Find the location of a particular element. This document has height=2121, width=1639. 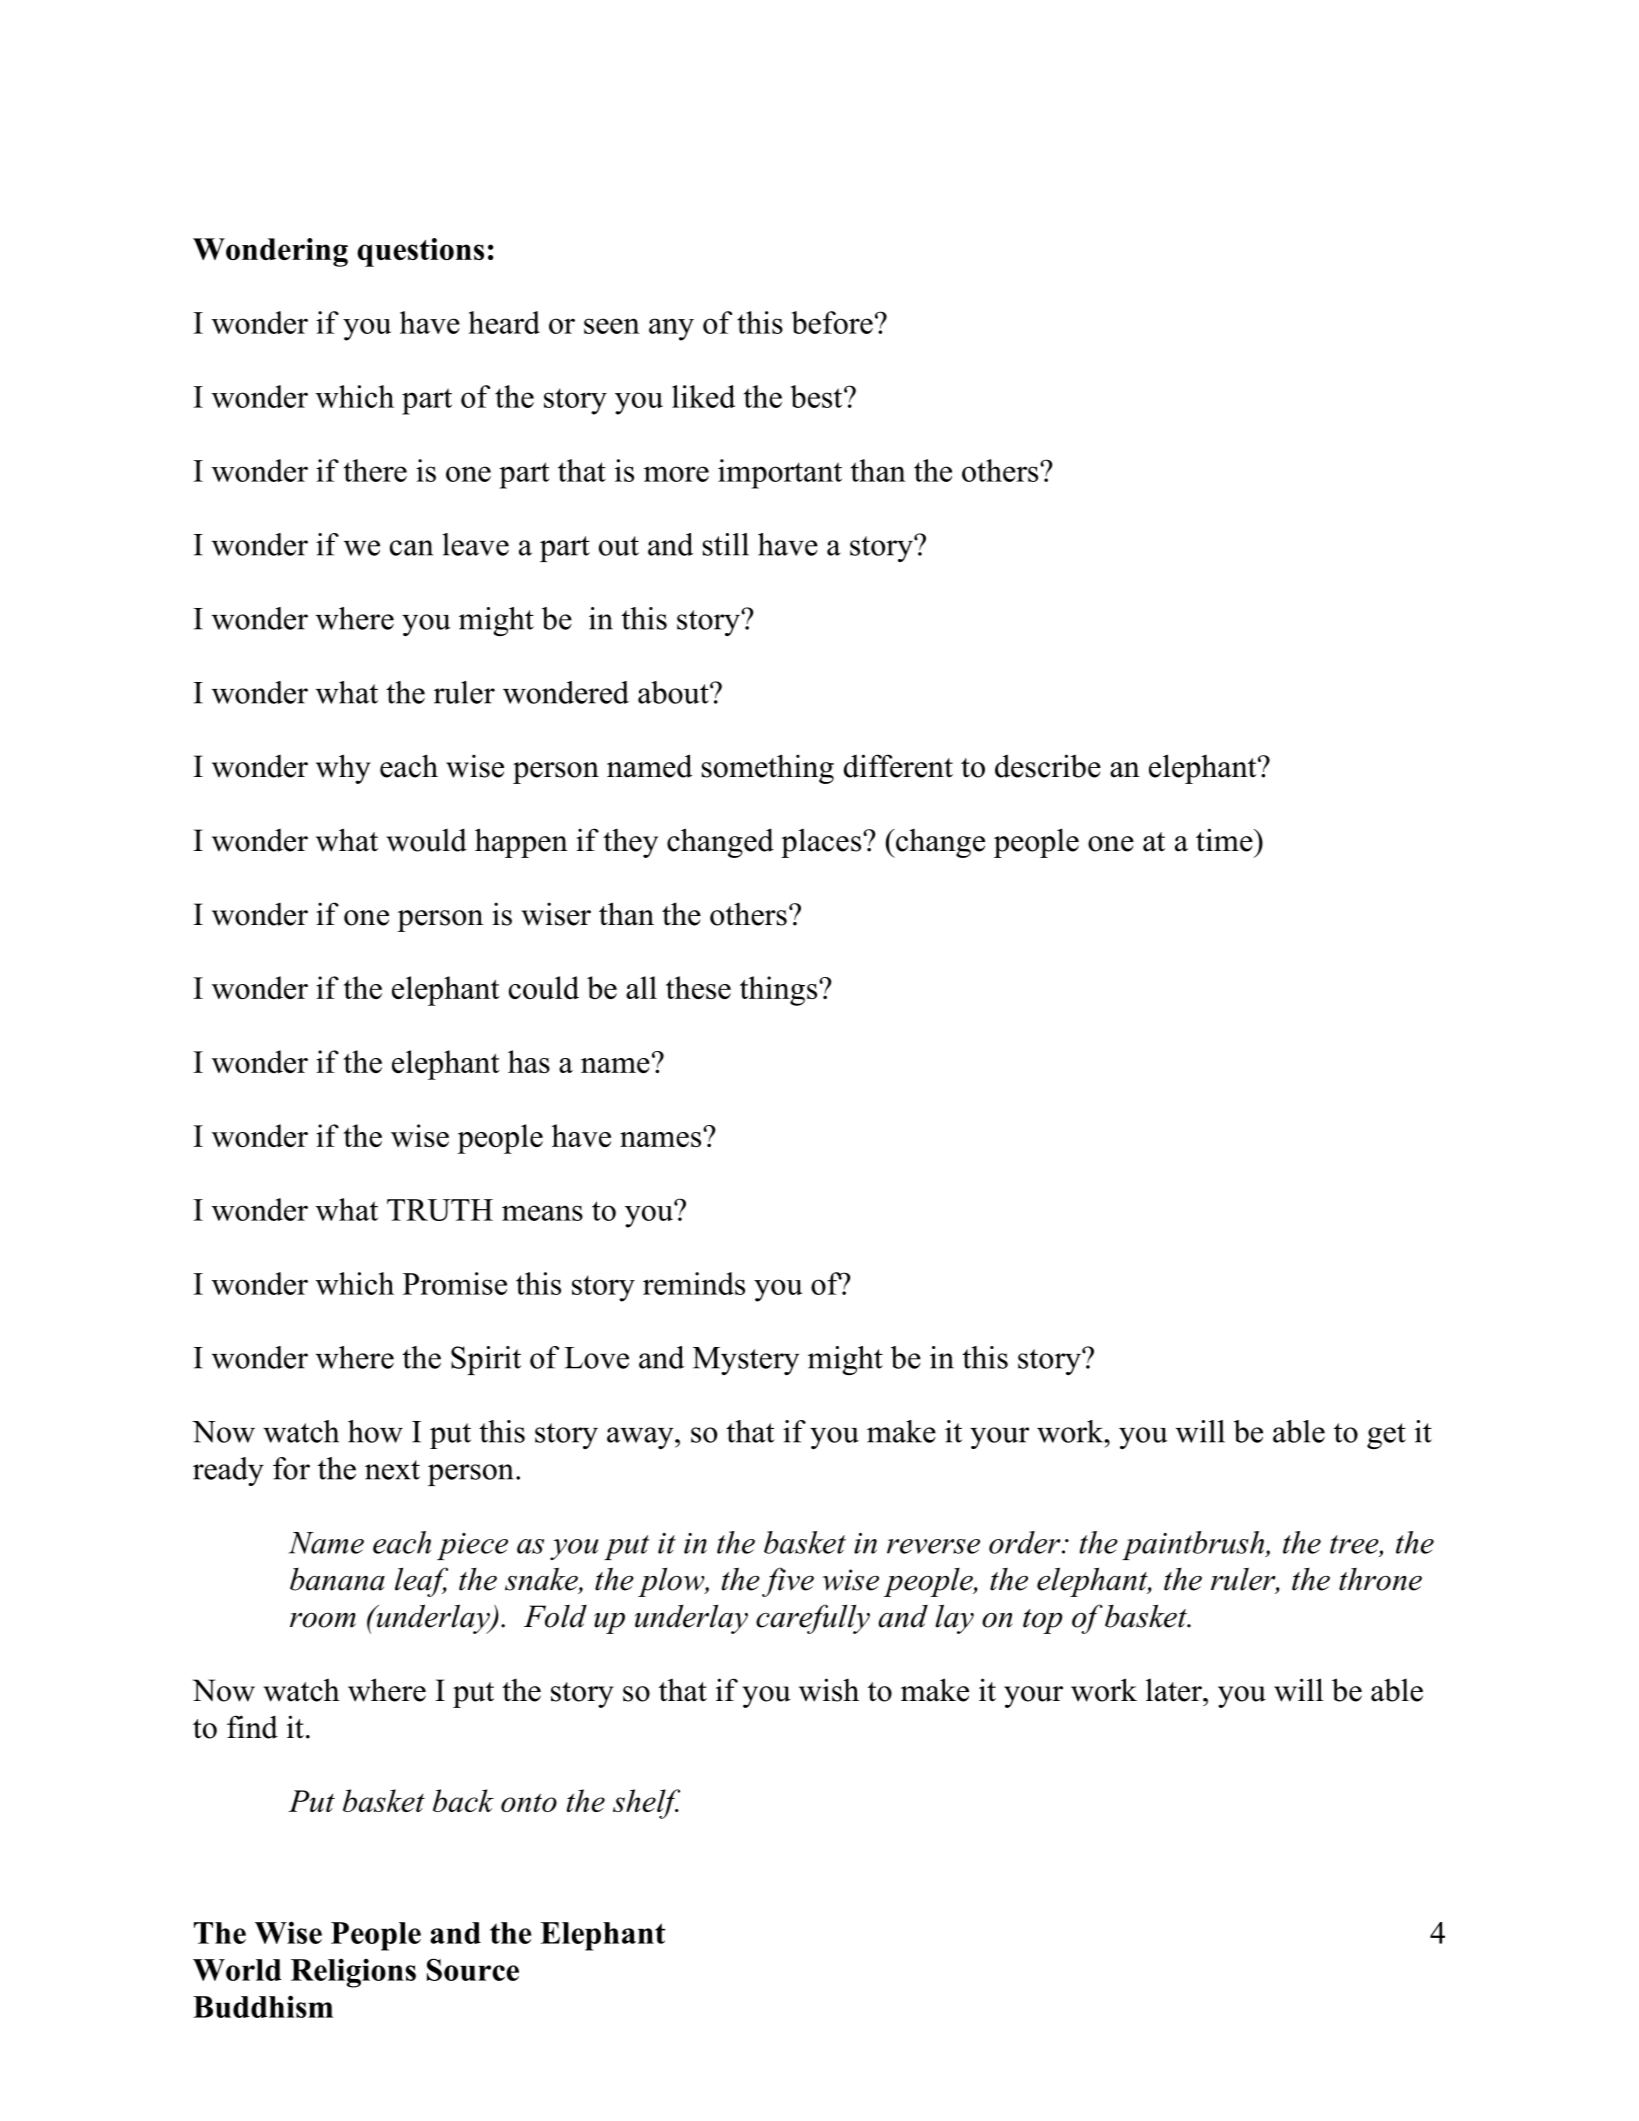

get is located at coordinates (1386, 1436).
